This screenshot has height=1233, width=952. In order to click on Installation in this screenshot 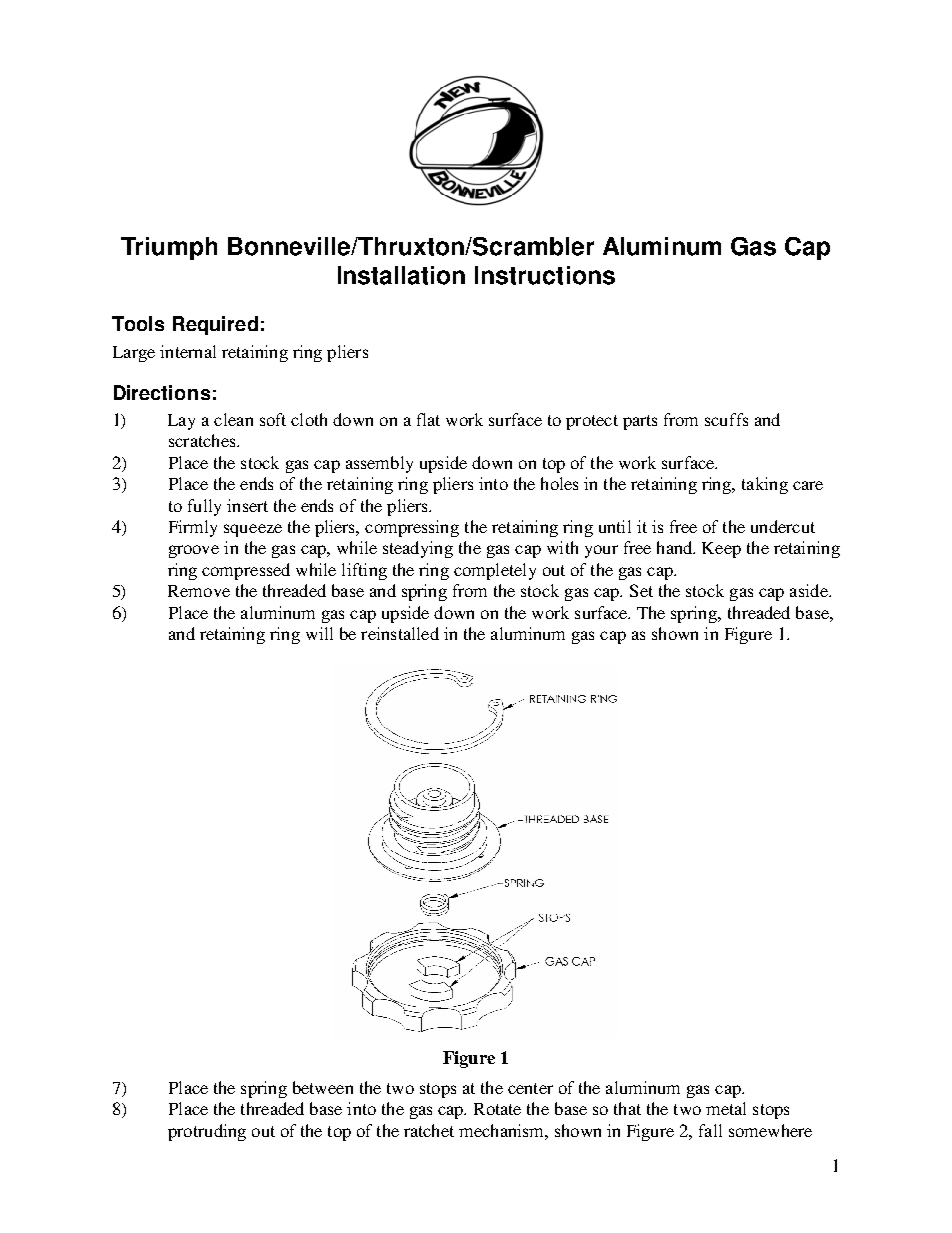, I will do `click(401, 275)`.
